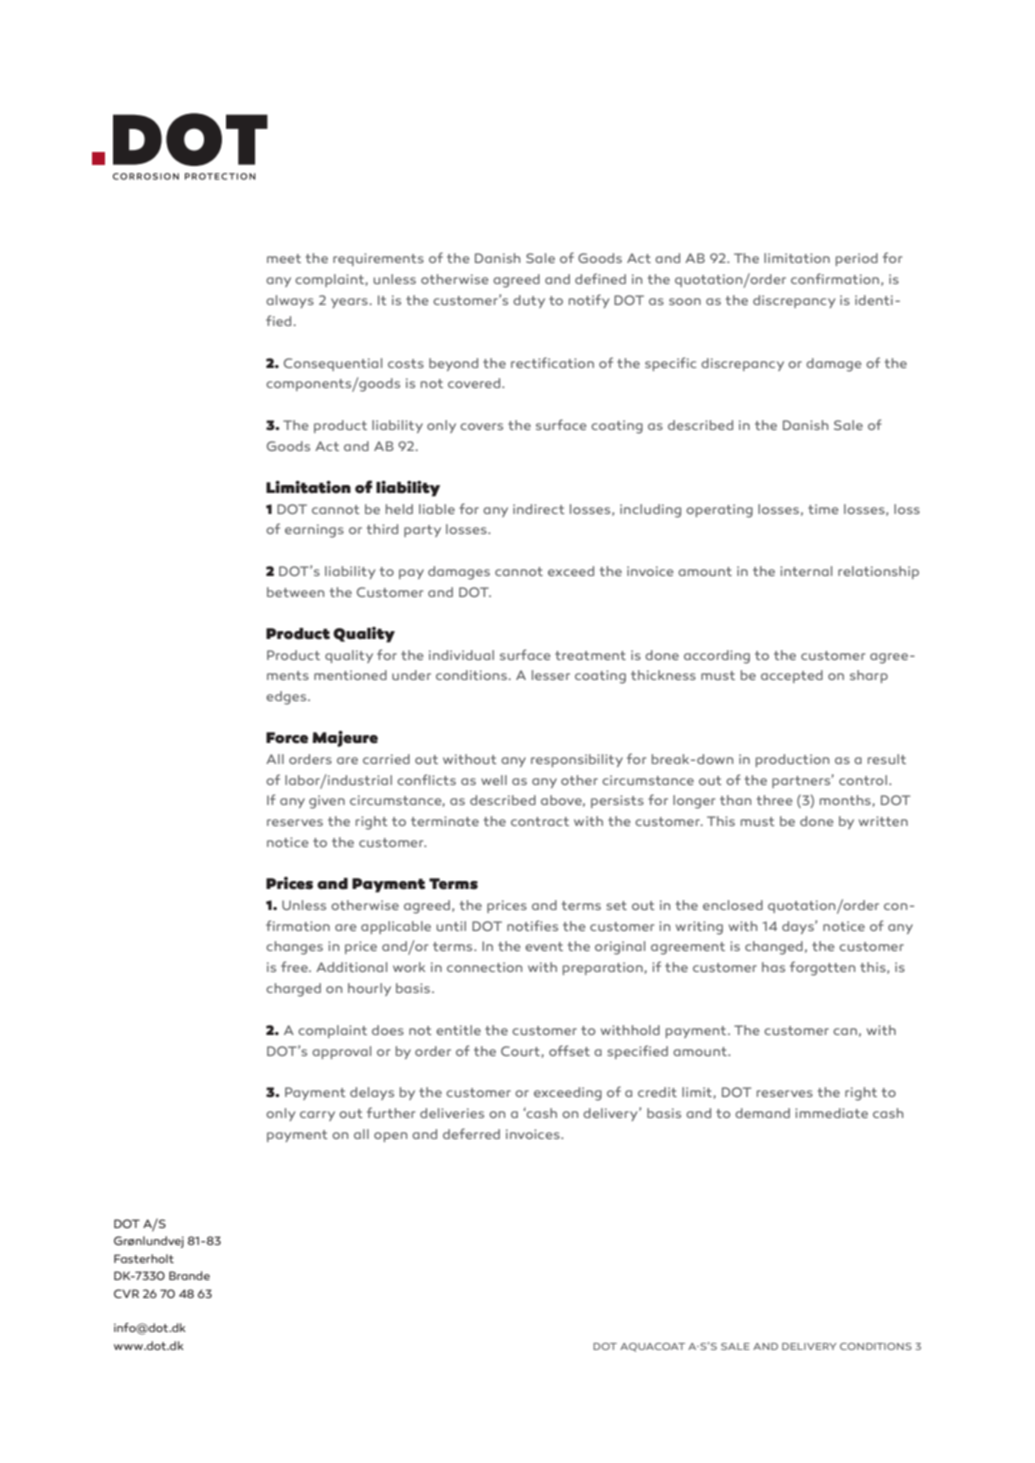 This page has height=1463, width=1035. Describe the element at coordinates (471, 1133) in the page. I see `deferred` at that location.
